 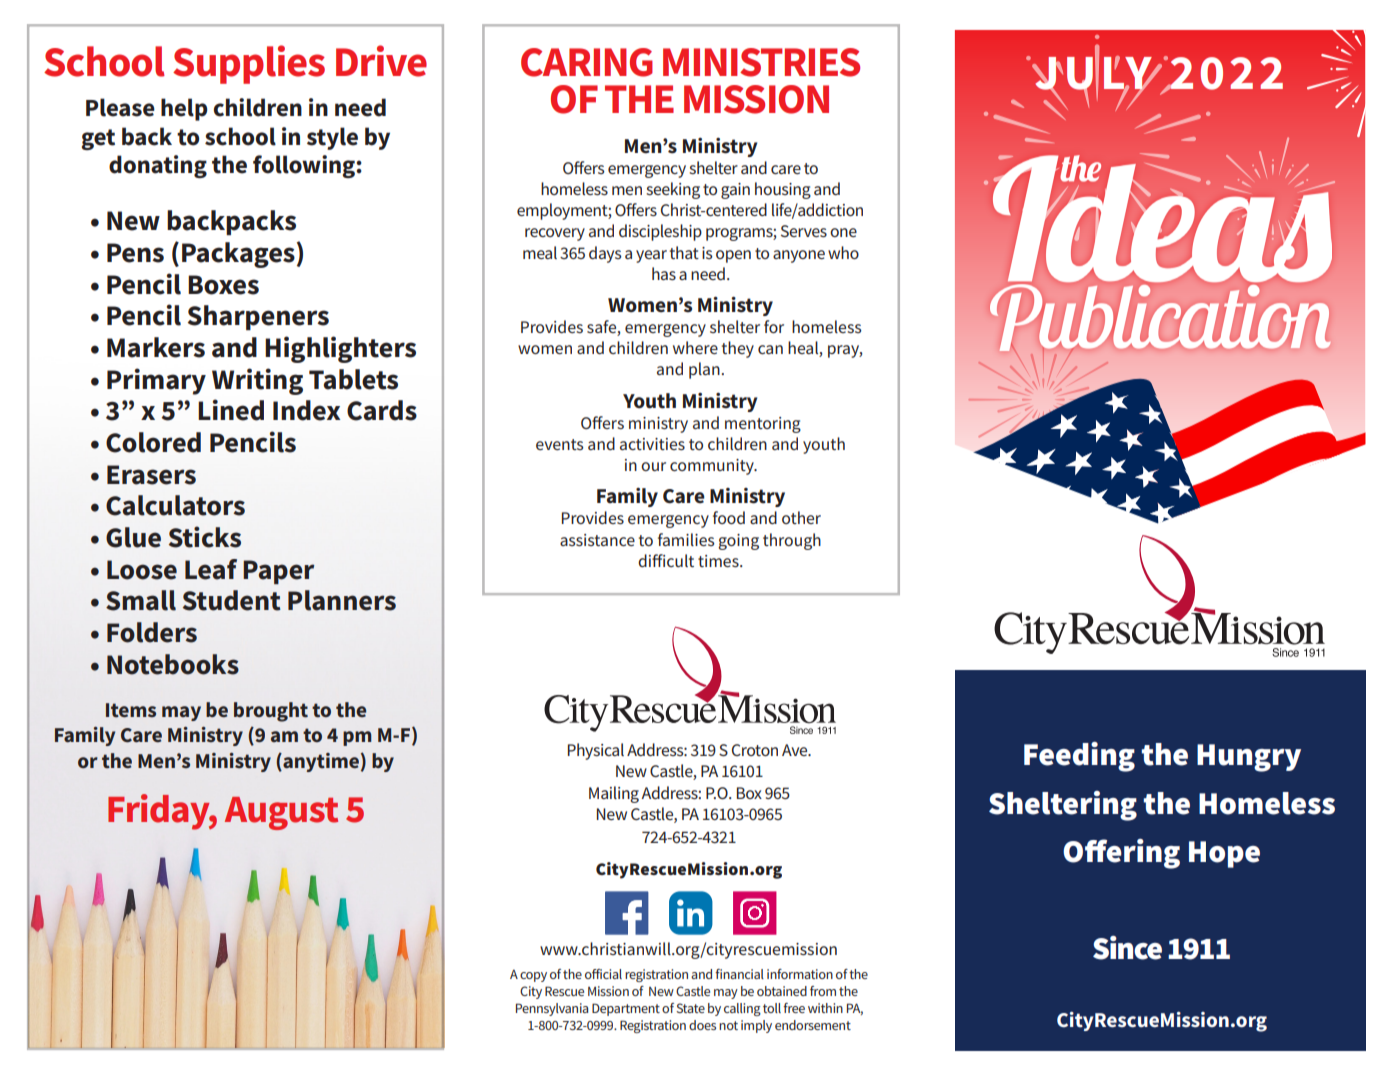 What do you see at coordinates (801, 517) in the page?
I see `other` at bounding box center [801, 517].
